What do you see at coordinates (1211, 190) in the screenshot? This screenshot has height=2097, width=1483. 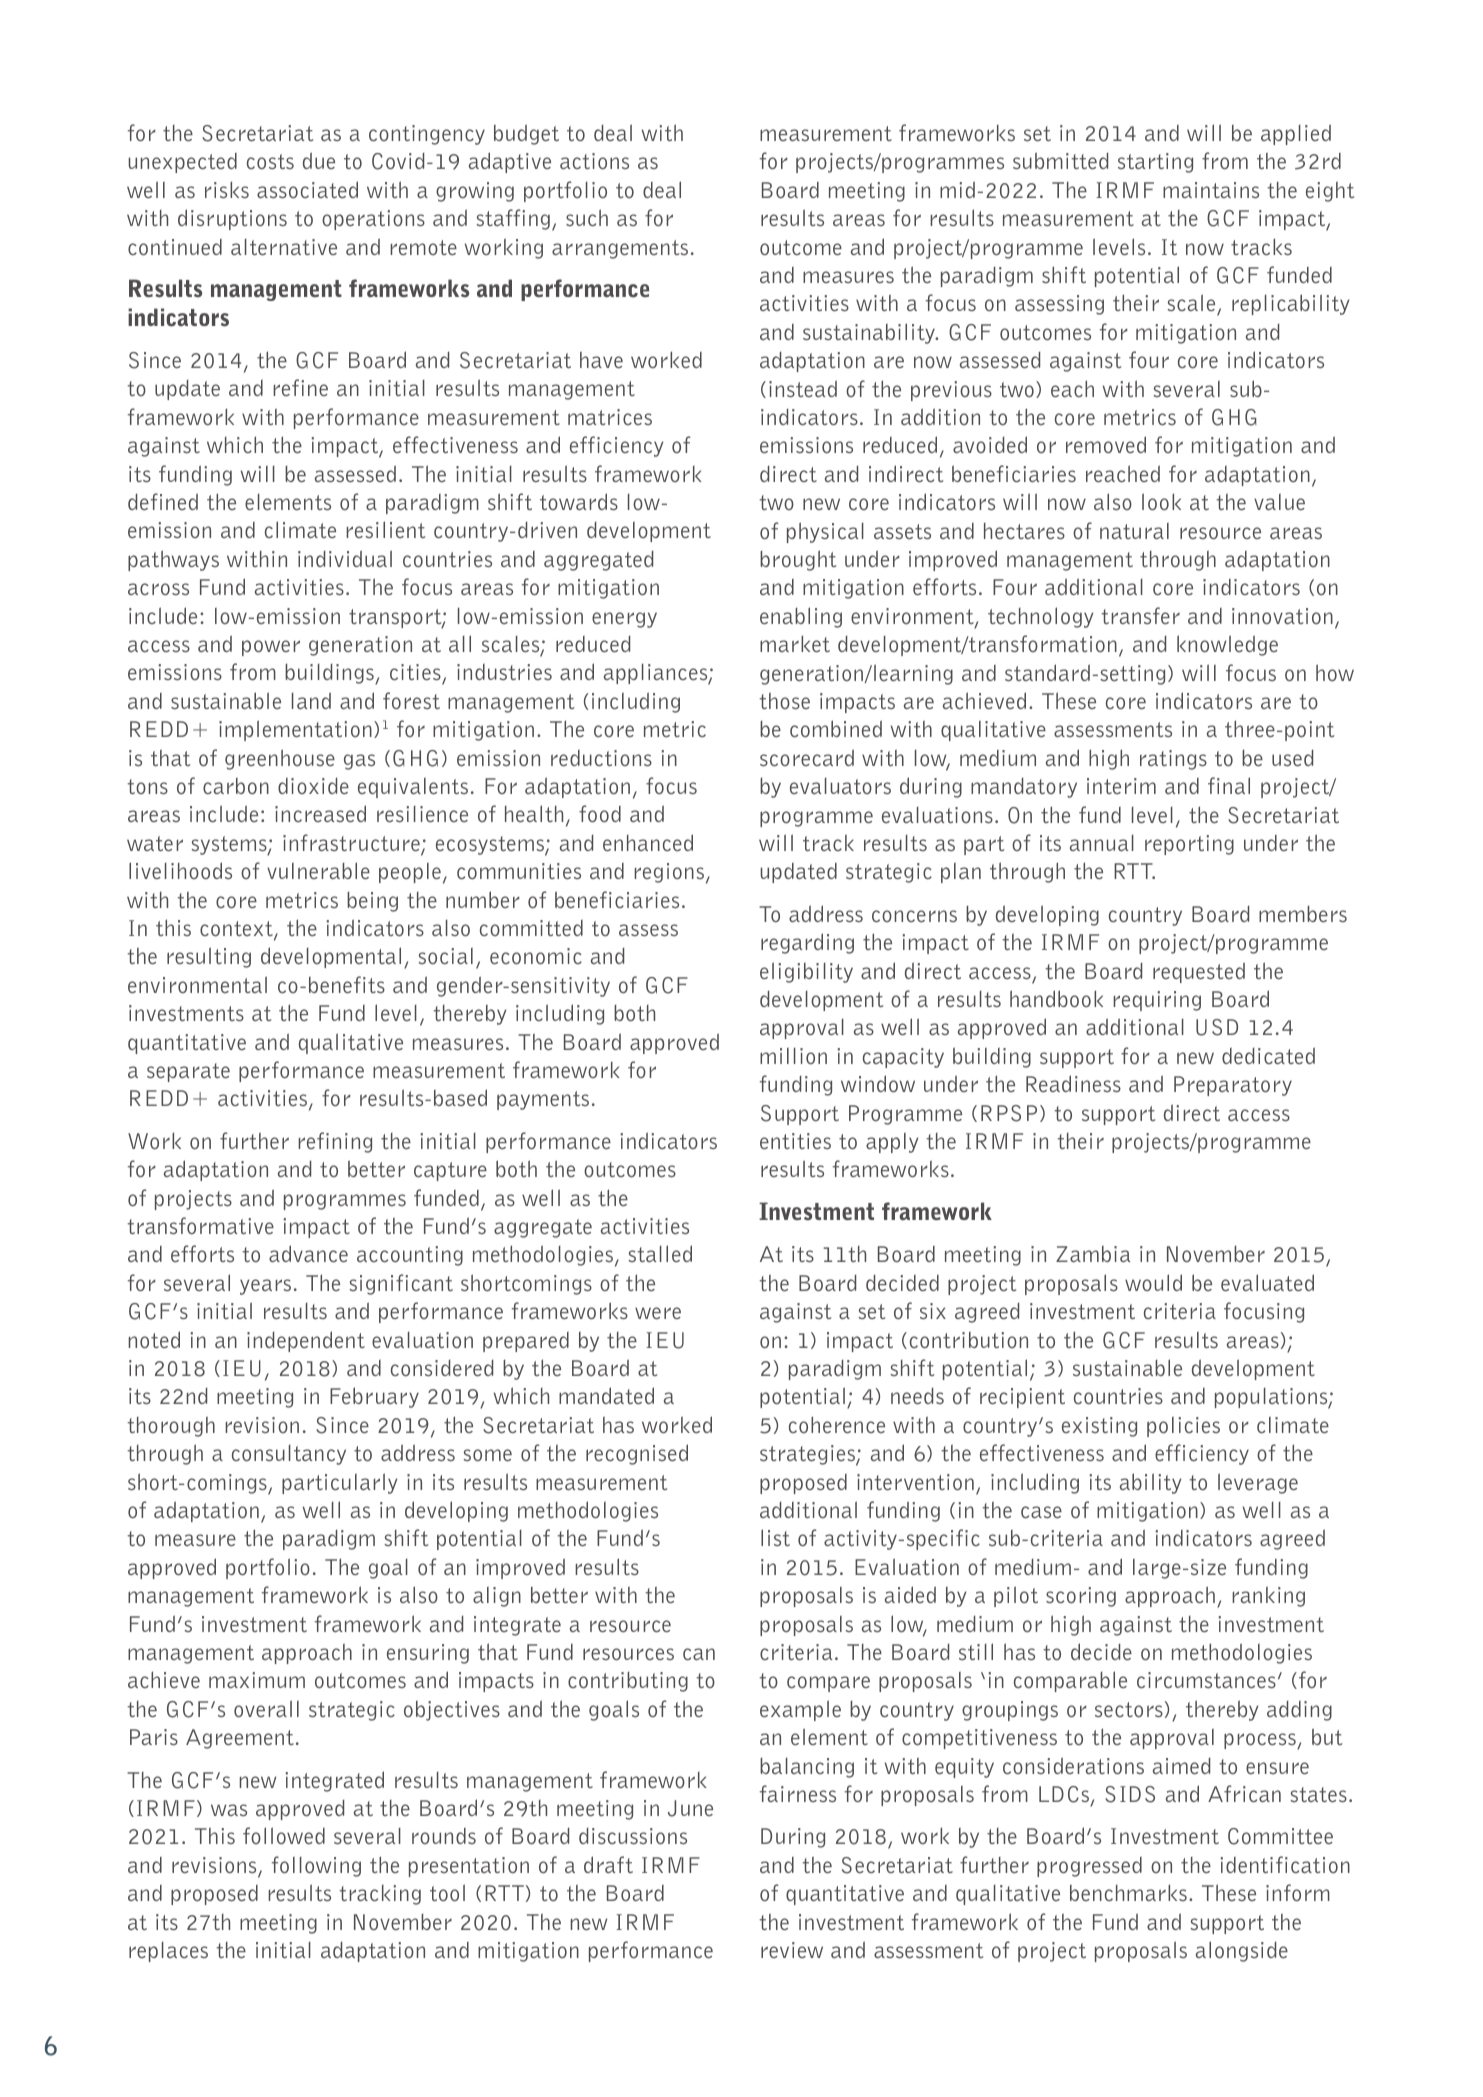 I see `maintains` at bounding box center [1211, 190].
